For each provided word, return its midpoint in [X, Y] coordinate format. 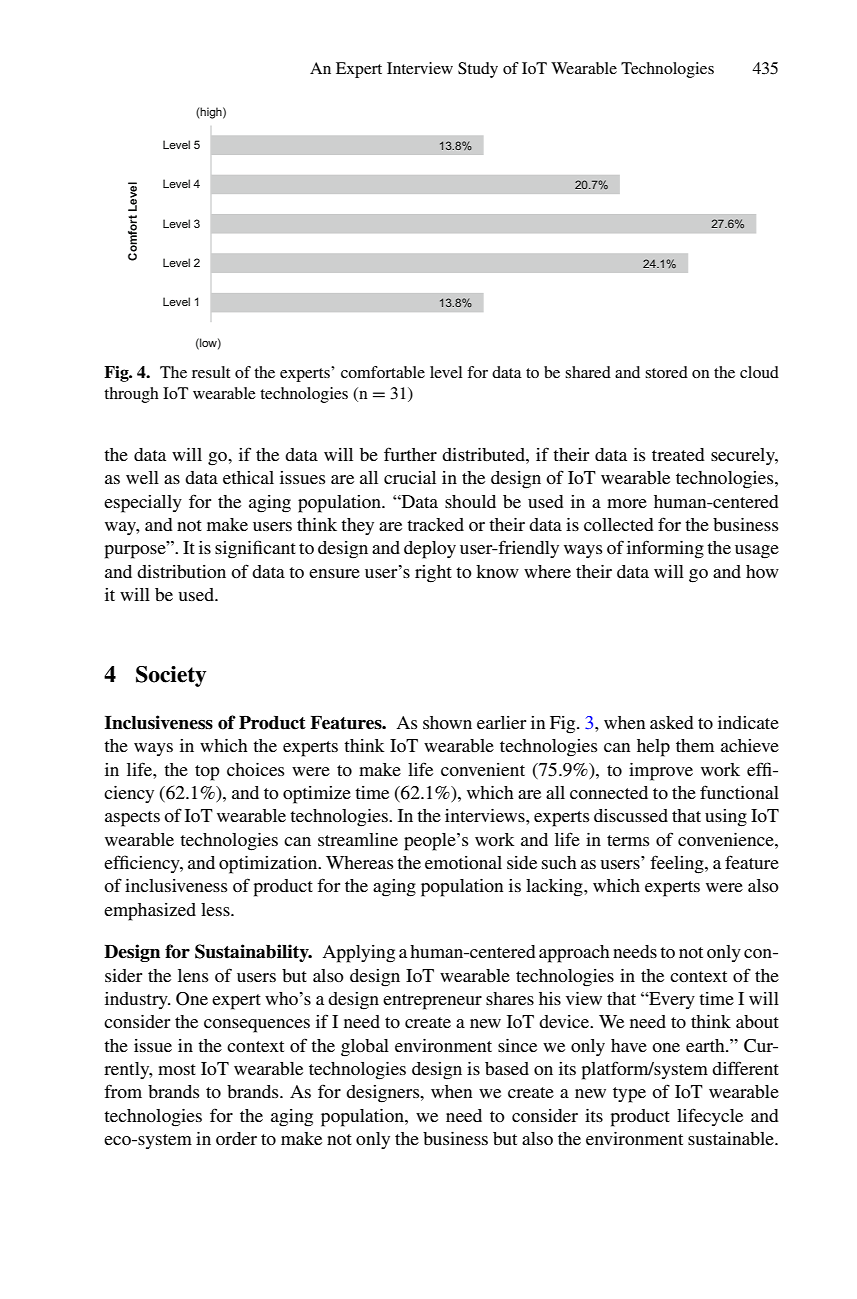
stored [666, 372]
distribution [181, 571]
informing [665, 549]
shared [588, 372]
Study [478, 70]
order [236, 1138]
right [433, 574]
